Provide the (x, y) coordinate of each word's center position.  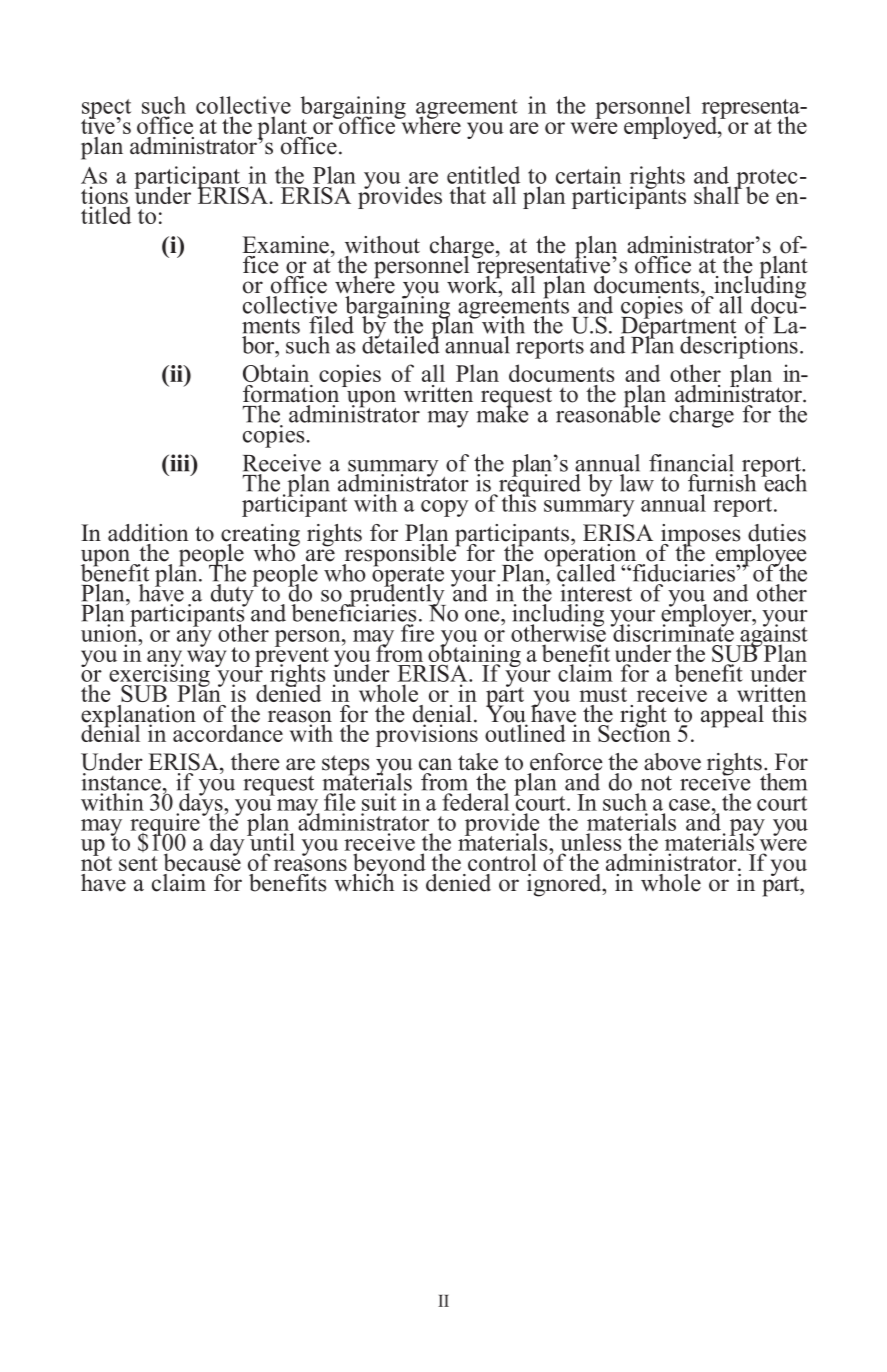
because (202, 861)
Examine (285, 245)
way (207, 658)
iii (180, 463)
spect (106, 110)
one (483, 616)
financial (691, 463)
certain (589, 175)
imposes (700, 536)
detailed (401, 344)
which (364, 881)
